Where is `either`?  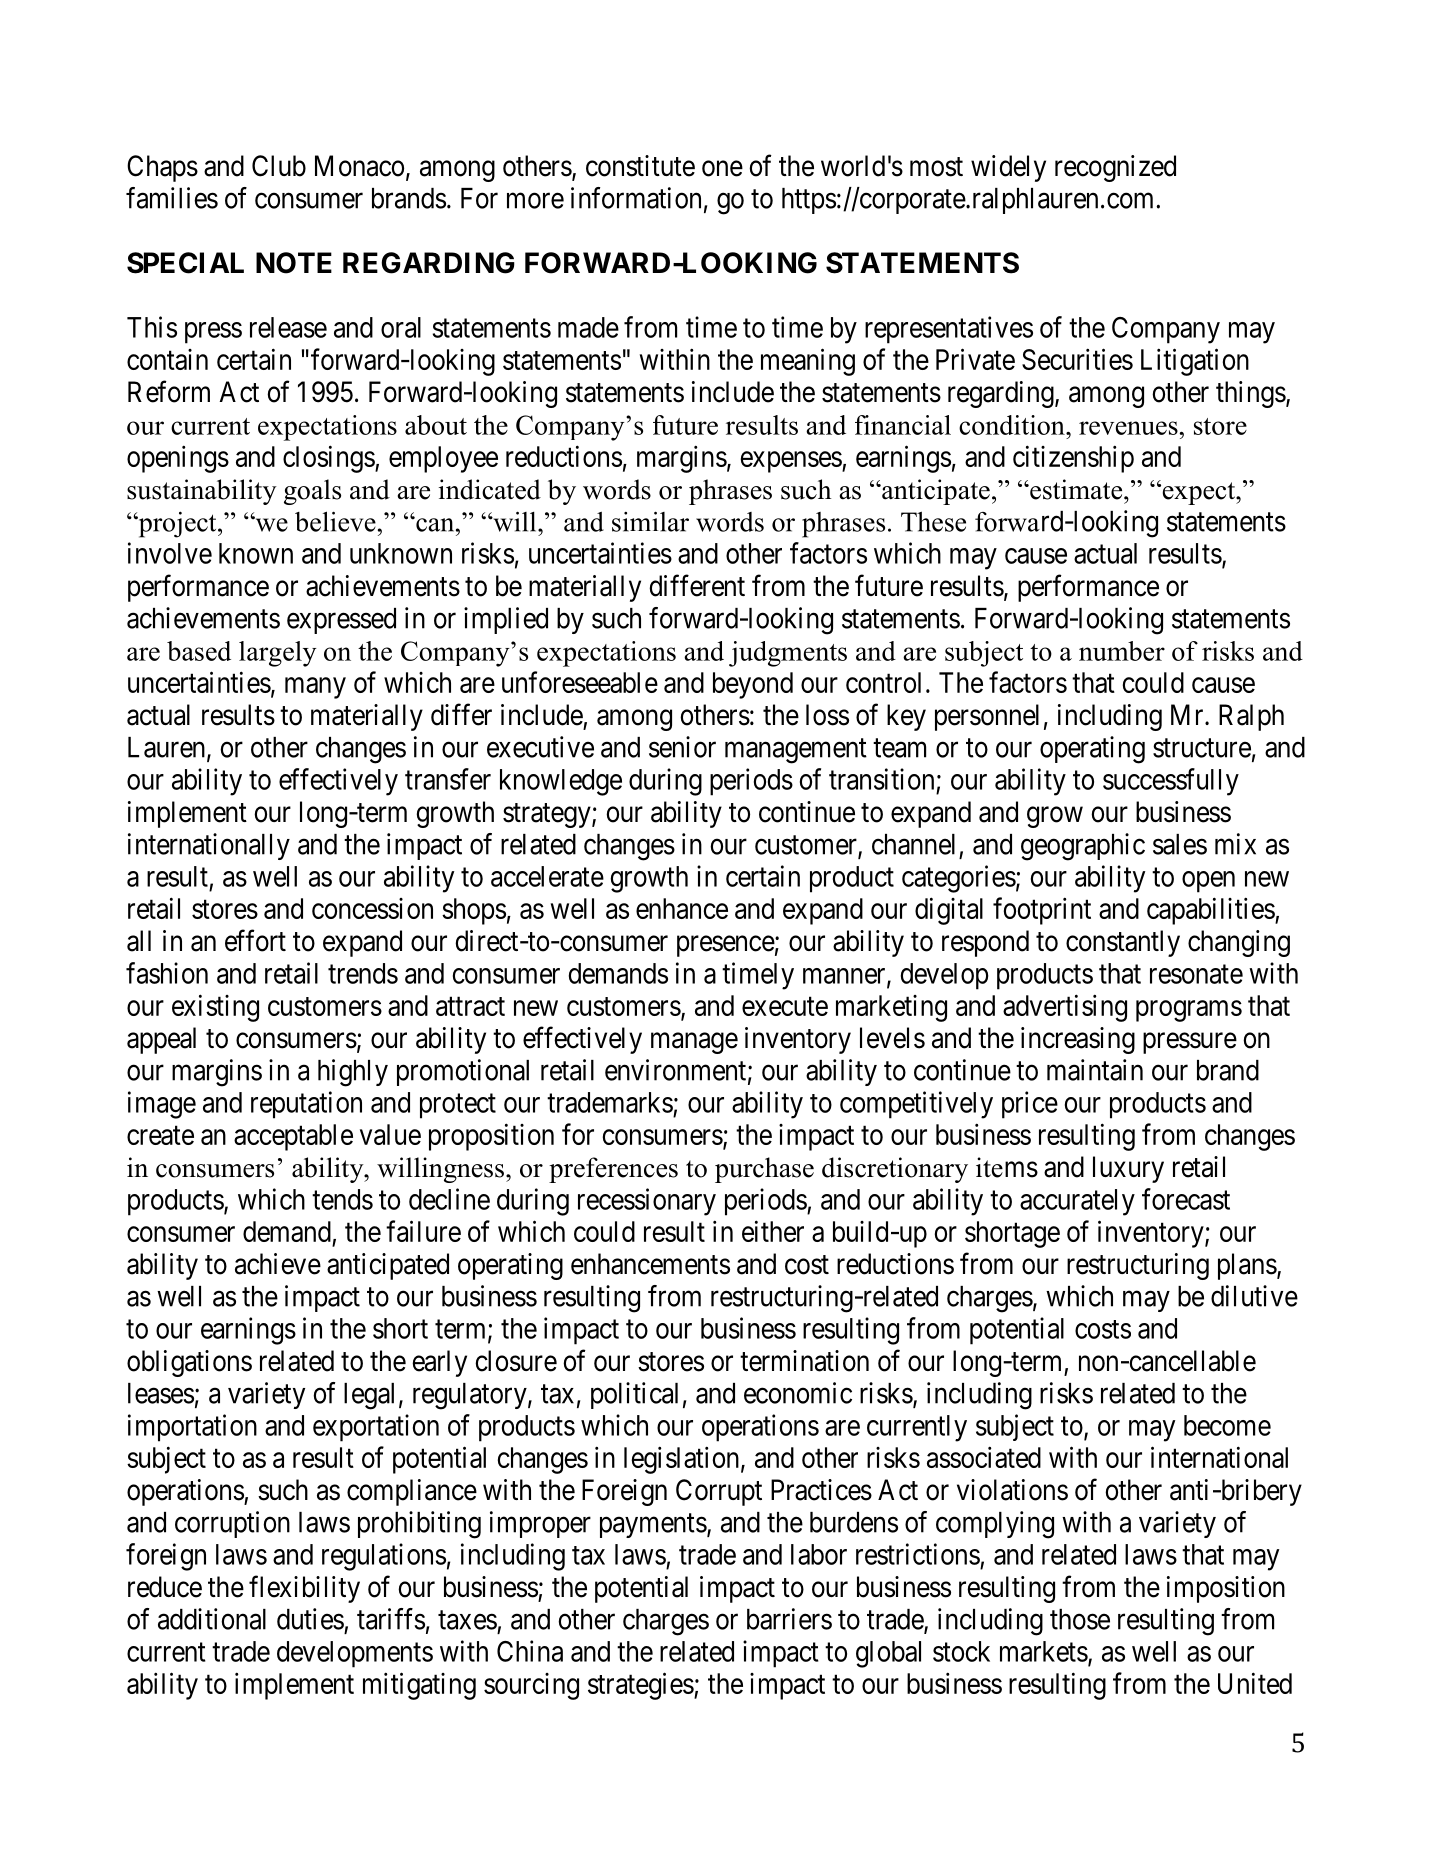 either is located at coordinates (773, 1231).
